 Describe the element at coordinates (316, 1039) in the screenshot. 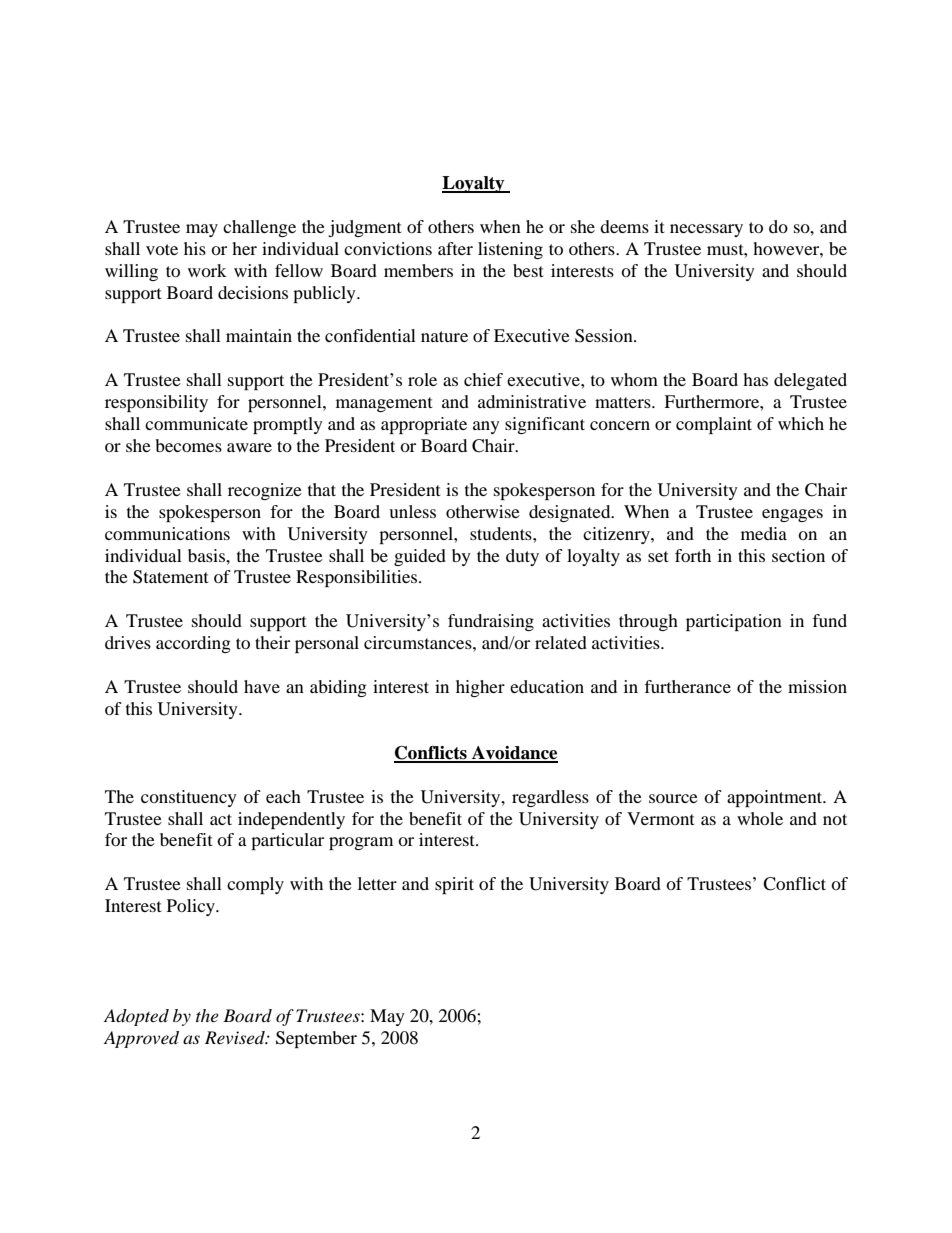

I see `September` at that location.
